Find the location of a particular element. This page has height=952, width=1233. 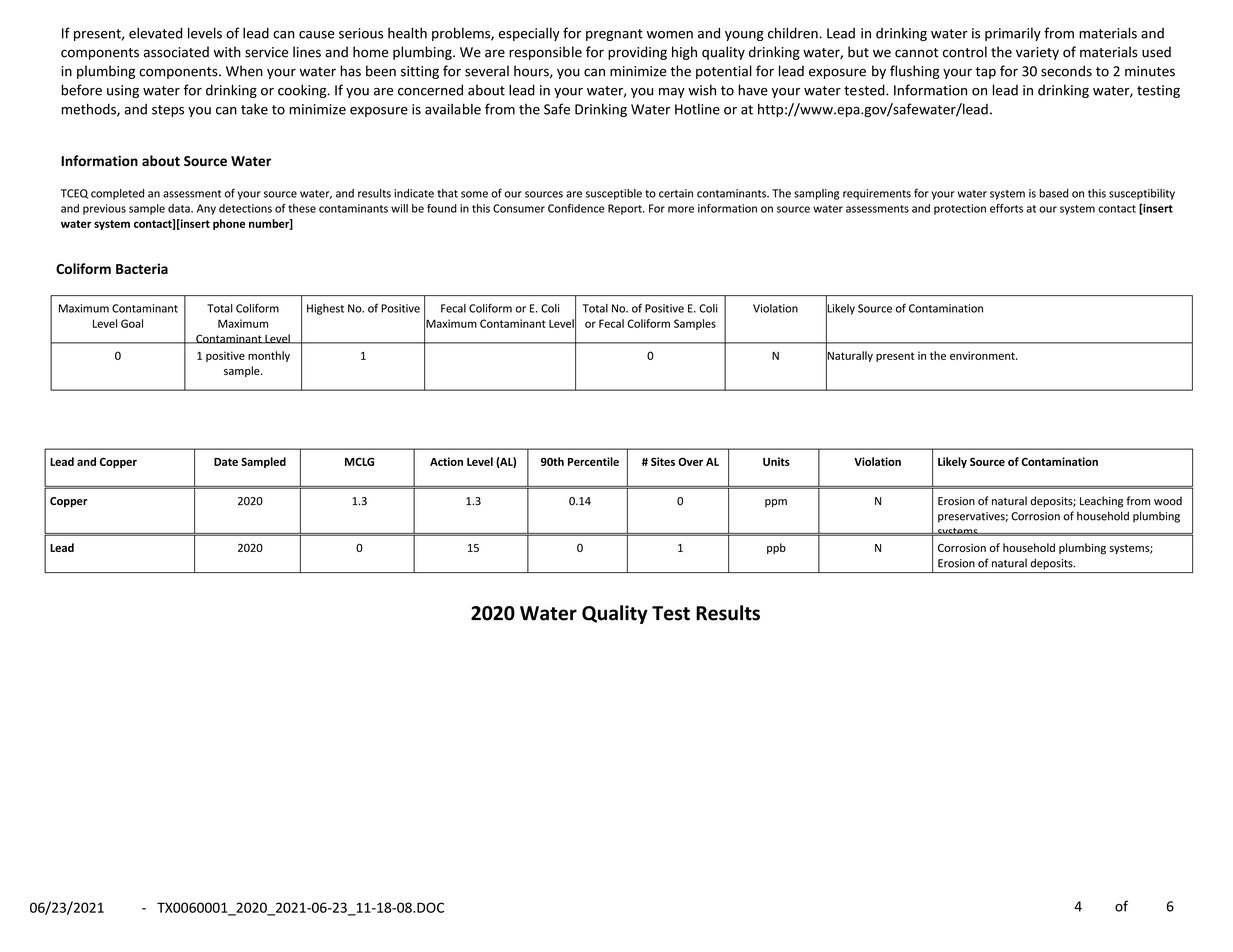

completed is located at coordinates (117, 194).
